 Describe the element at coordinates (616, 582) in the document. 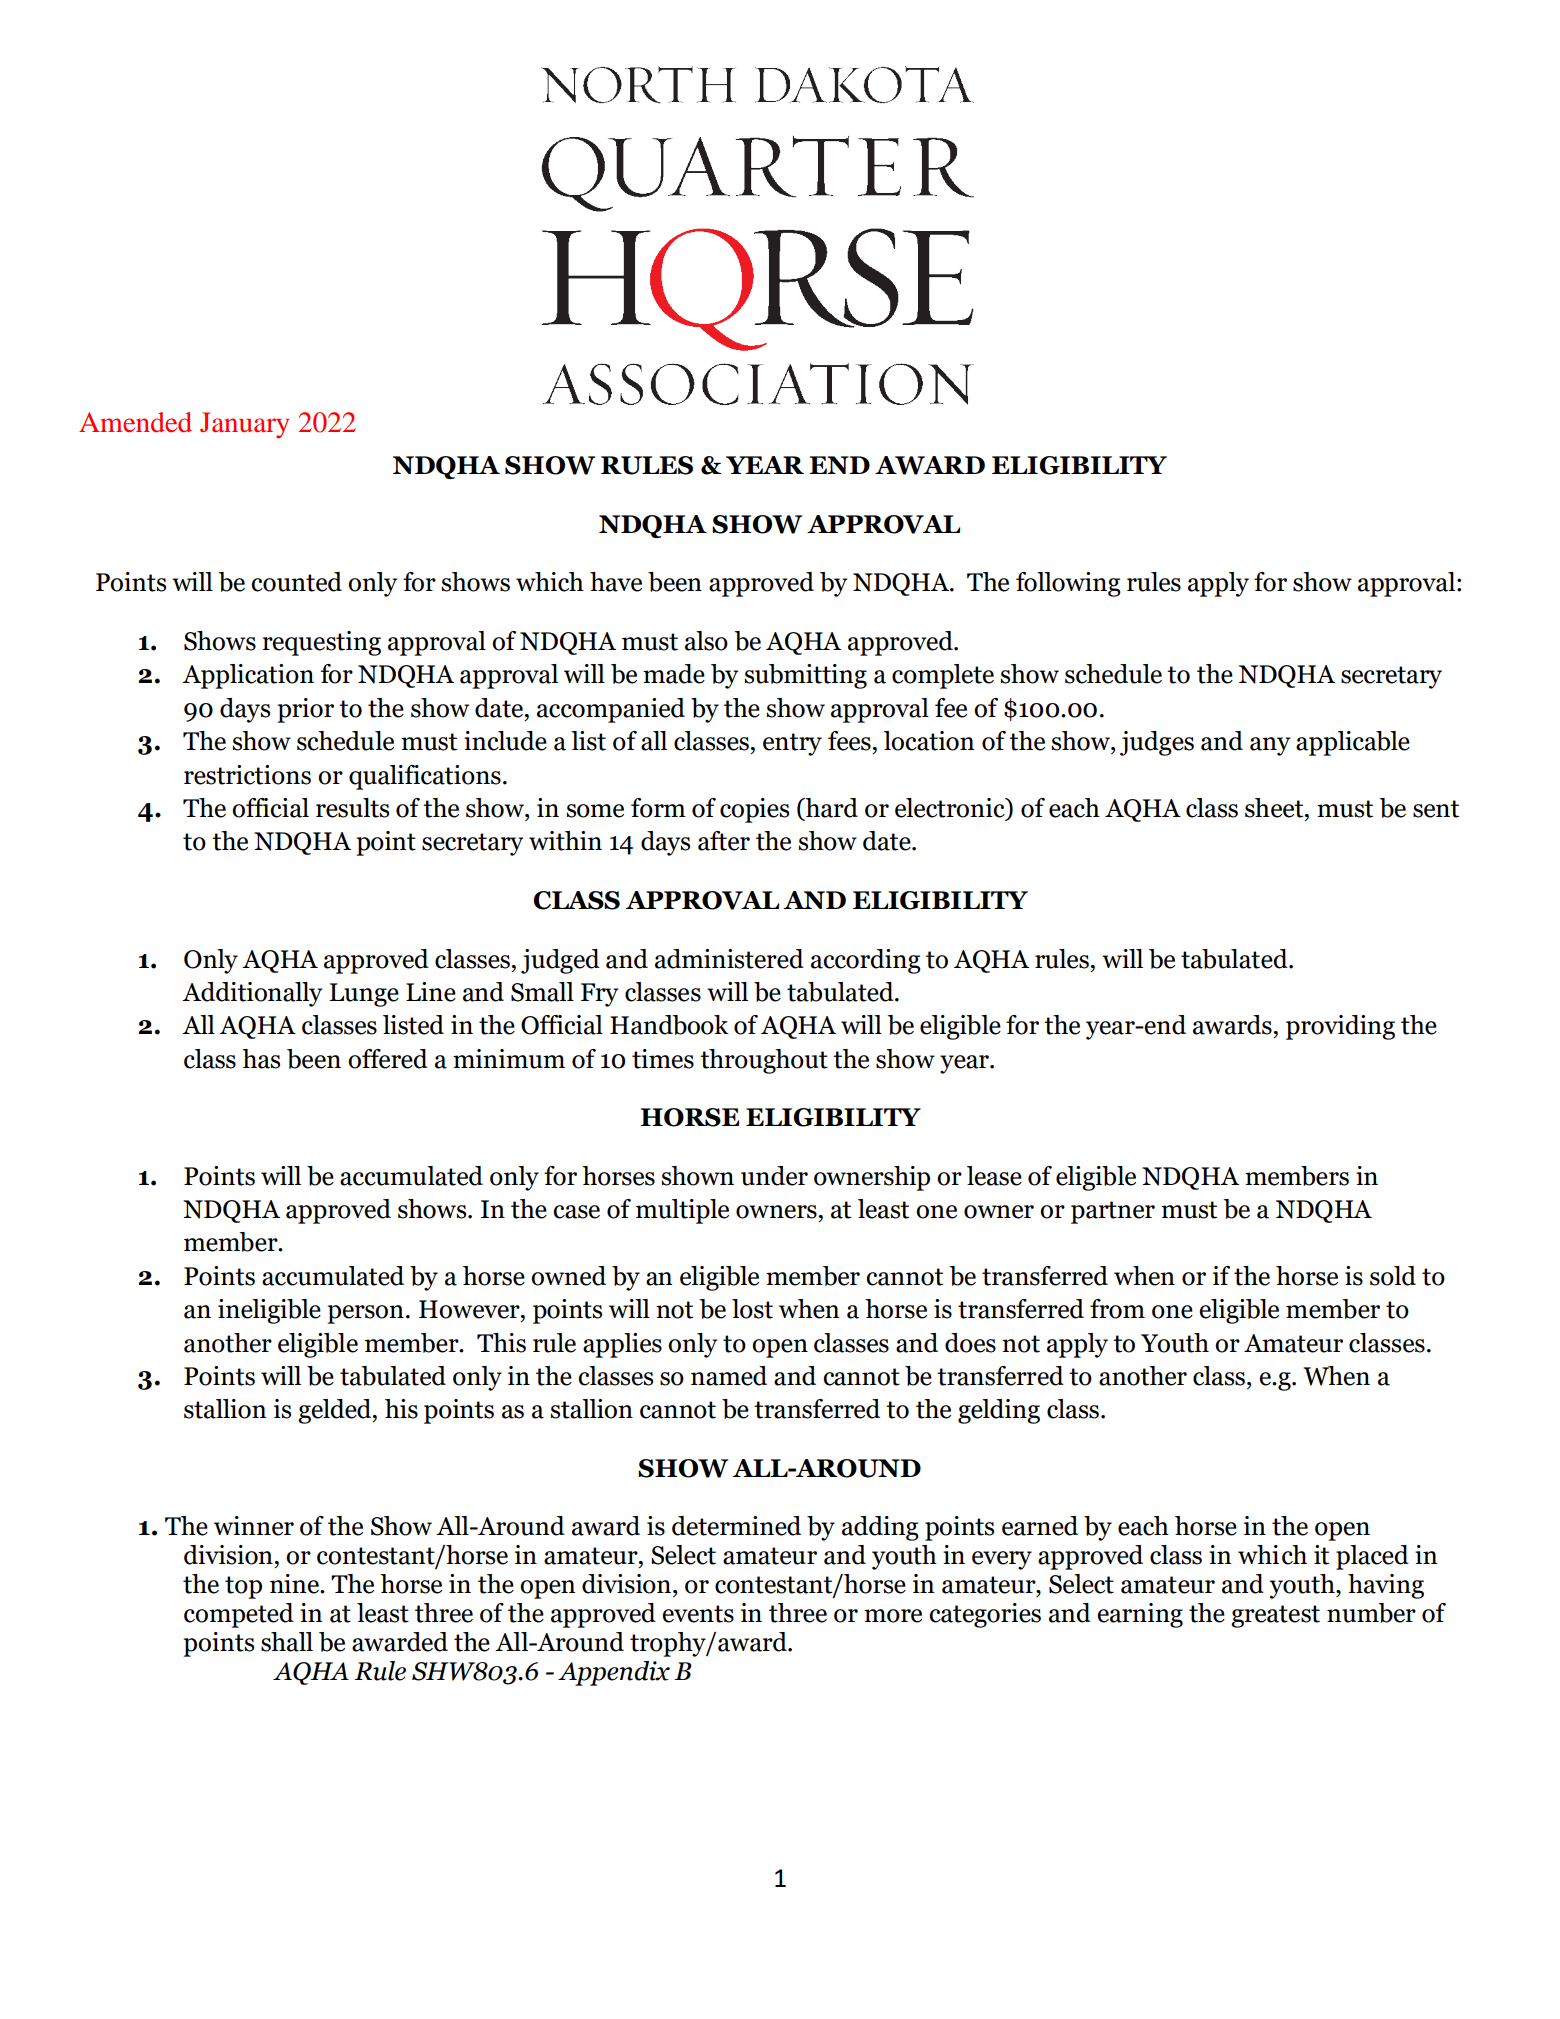

I see `have` at that location.
